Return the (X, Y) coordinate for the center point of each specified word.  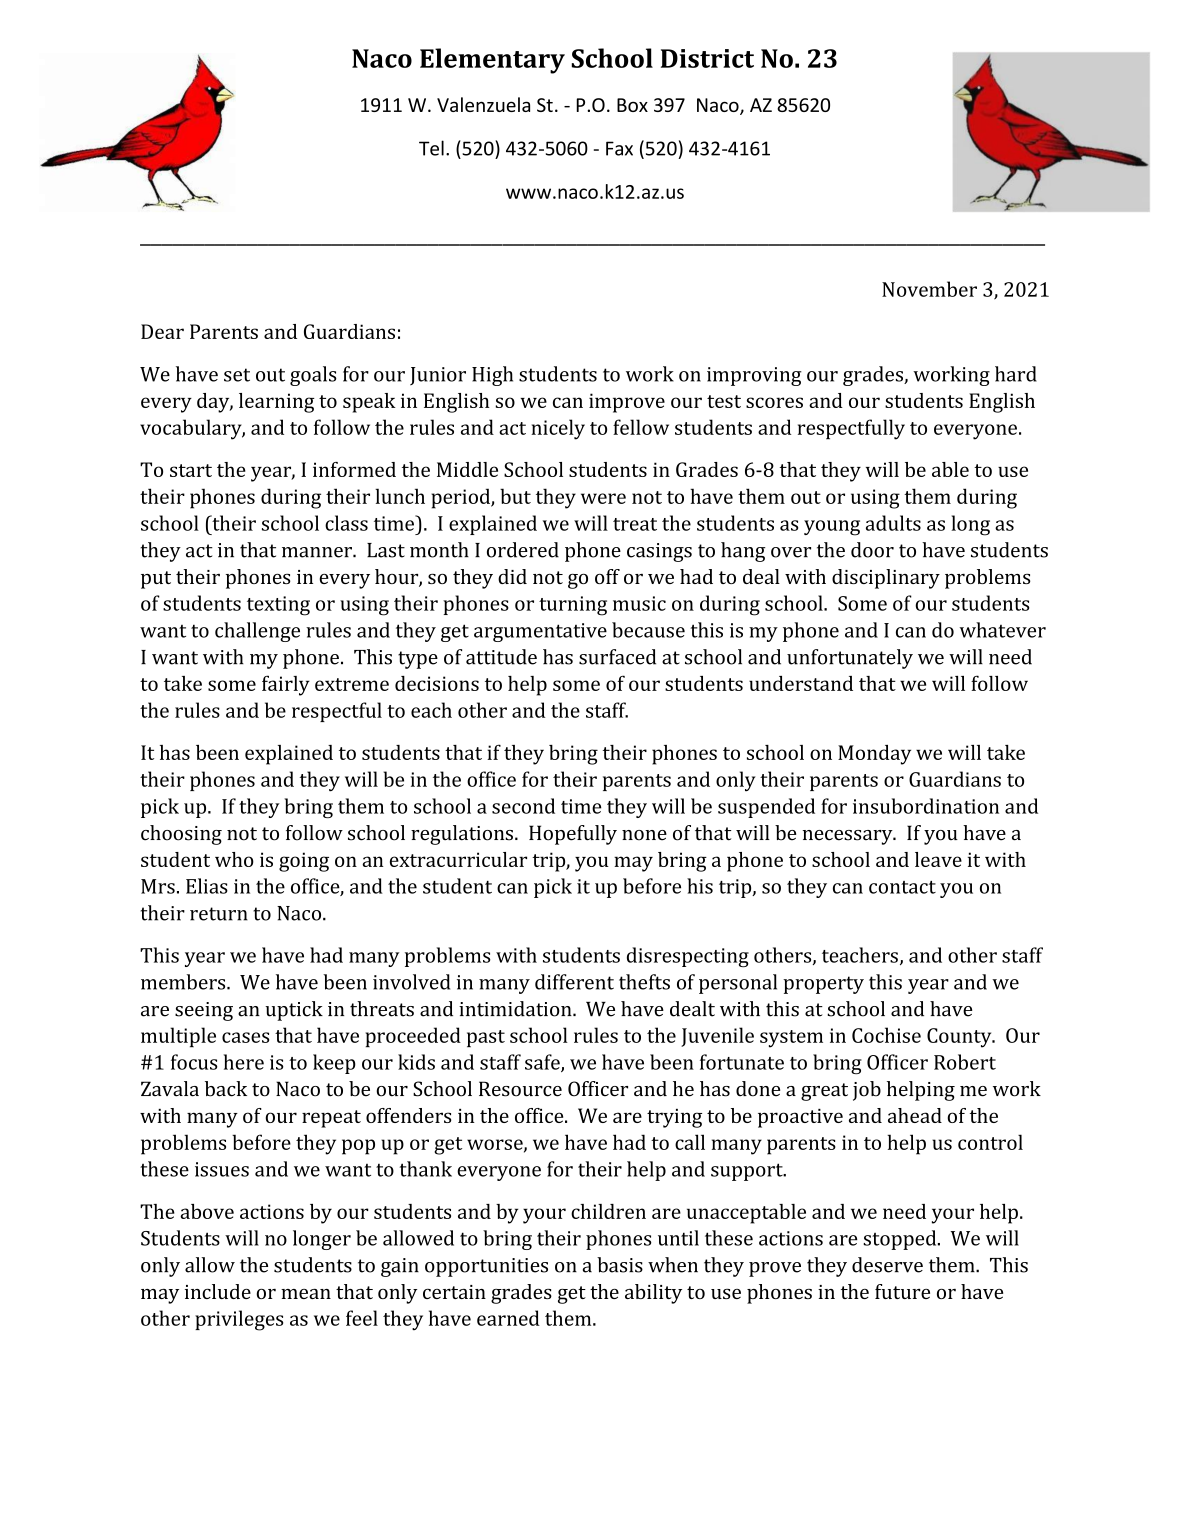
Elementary (492, 61)
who (234, 859)
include (218, 1291)
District (707, 58)
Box (632, 105)
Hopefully (573, 835)
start (191, 470)
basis (620, 1265)
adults (893, 523)
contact (902, 887)
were (603, 498)
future (902, 1291)
